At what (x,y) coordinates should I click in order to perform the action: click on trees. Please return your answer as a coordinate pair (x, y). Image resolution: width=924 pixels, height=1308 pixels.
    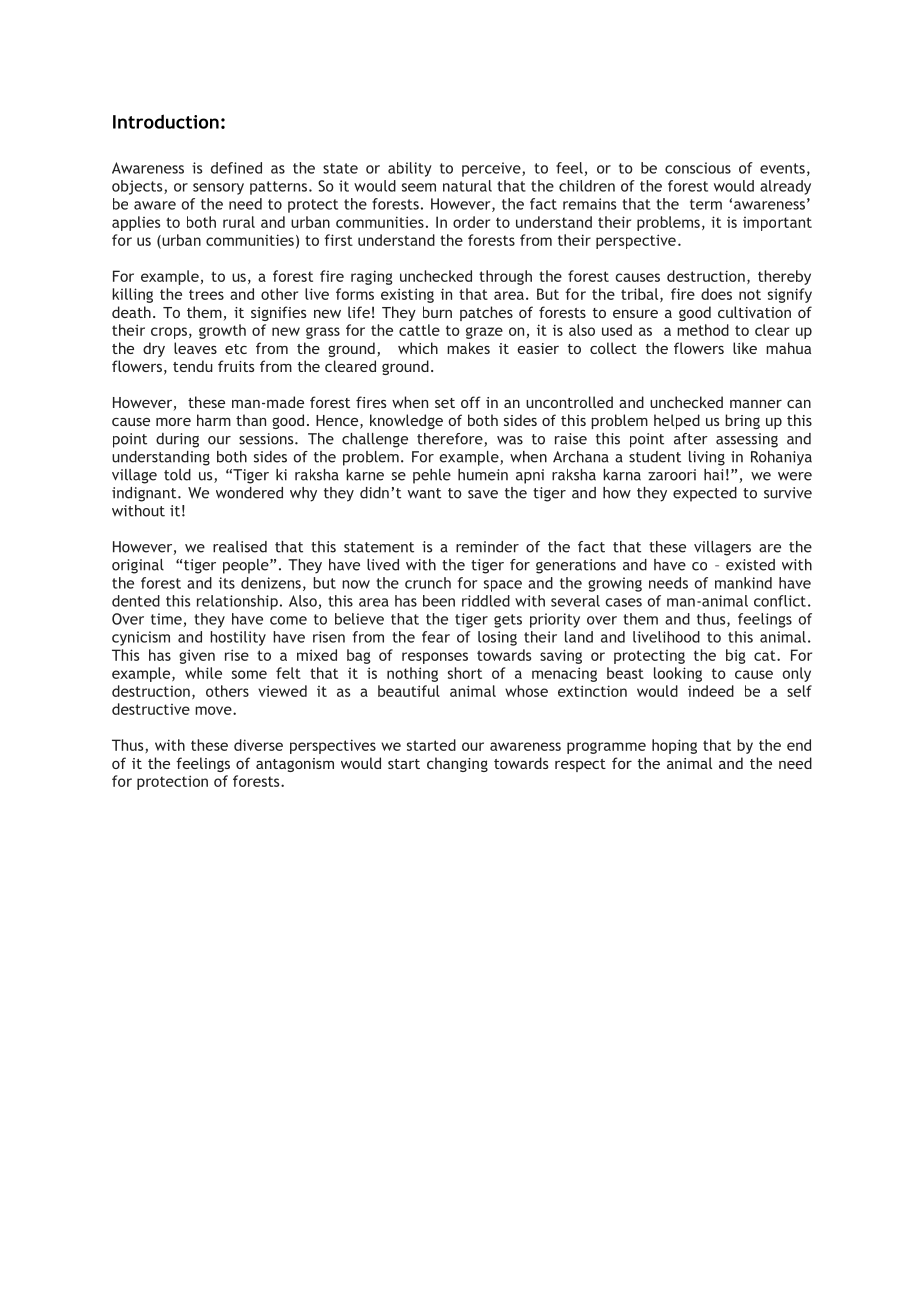
    Looking at the image, I should click on (206, 294).
